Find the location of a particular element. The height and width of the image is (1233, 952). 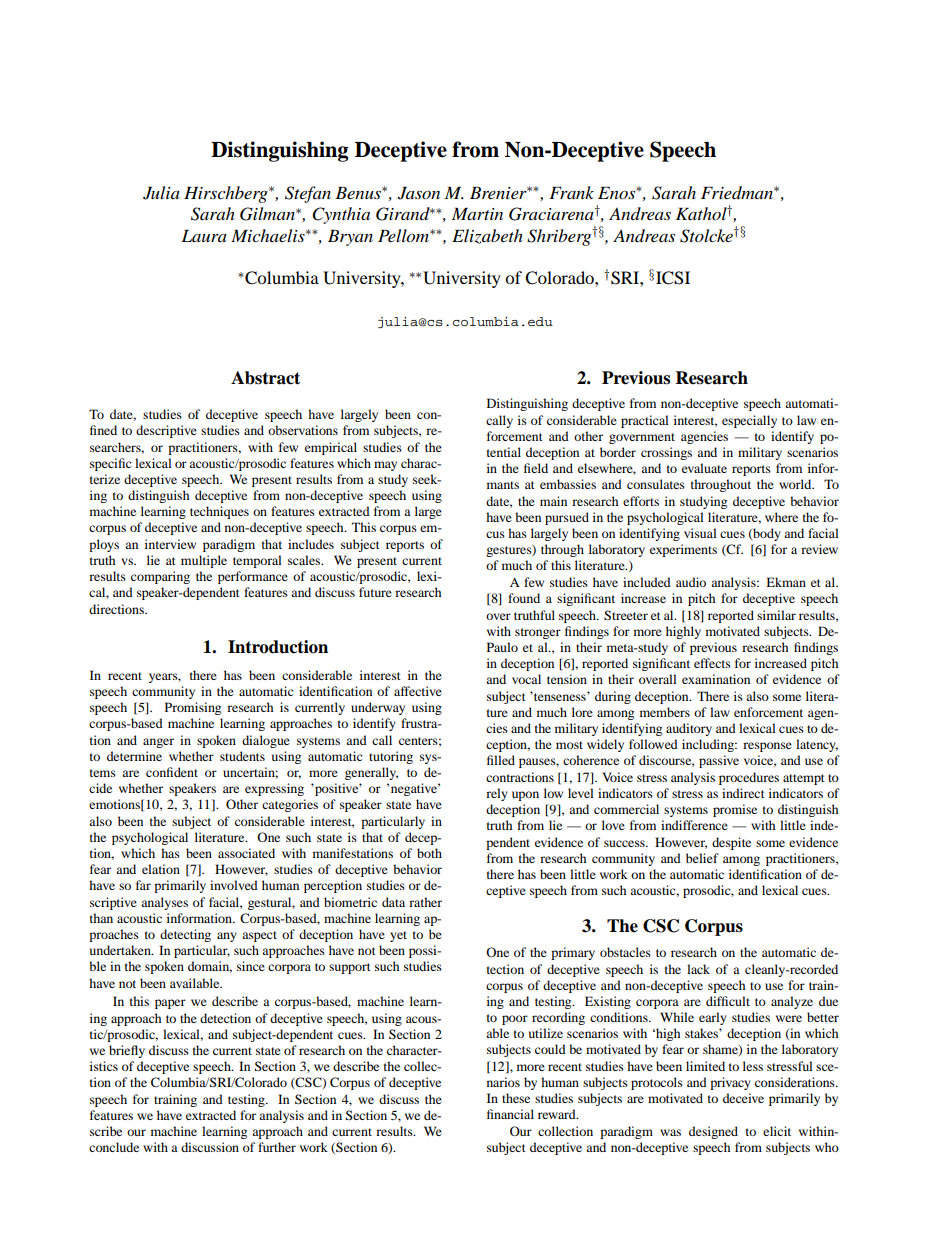

rely is located at coordinates (497, 794).
